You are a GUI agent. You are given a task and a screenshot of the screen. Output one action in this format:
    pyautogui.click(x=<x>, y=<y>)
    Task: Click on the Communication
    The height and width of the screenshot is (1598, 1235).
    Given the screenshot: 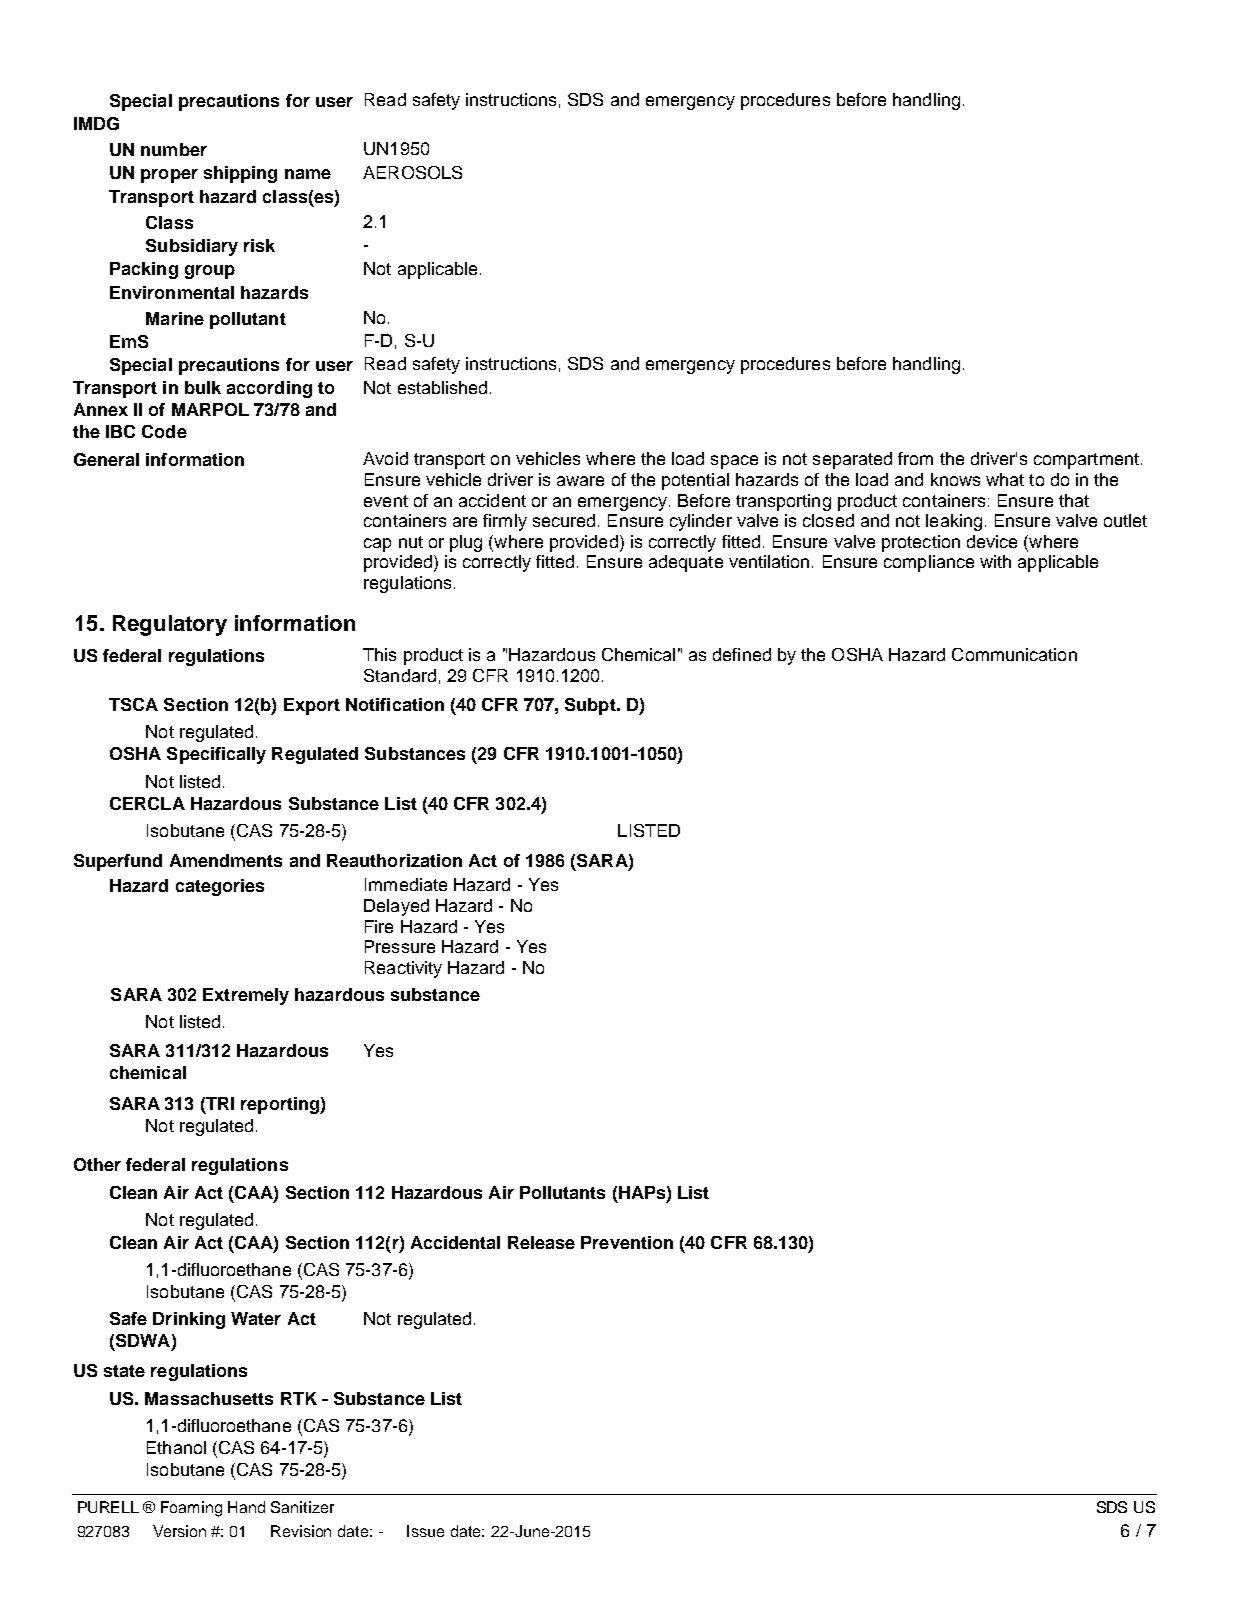 What is the action you would take?
    pyautogui.click(x=1014, y=654)
